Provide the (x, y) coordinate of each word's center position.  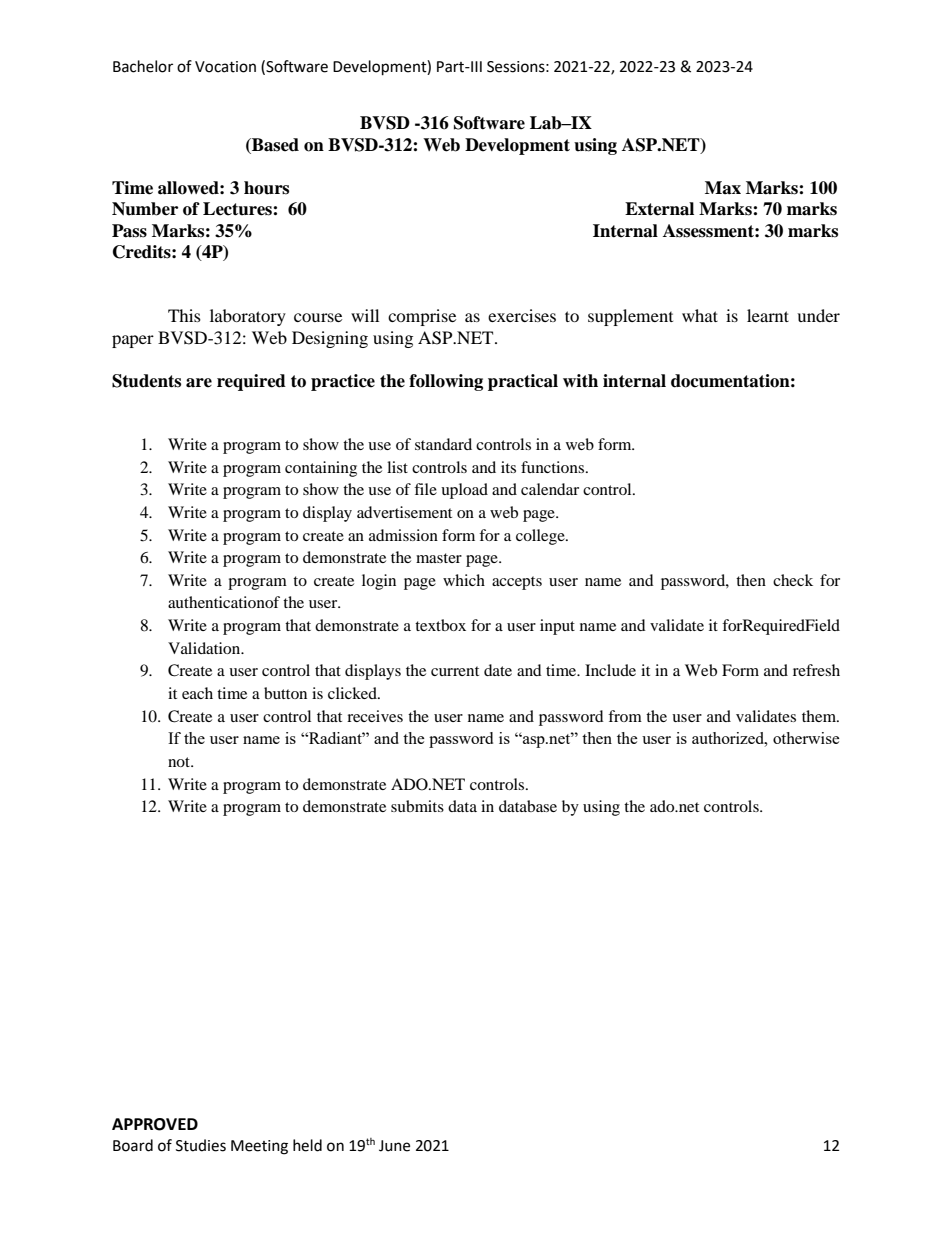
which (464, 580)
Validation (205, 648)
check (793, 580)
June (394, 1146)
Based (274, 146)
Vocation (225, 67)
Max (723, 188)
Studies (201, 1145)
